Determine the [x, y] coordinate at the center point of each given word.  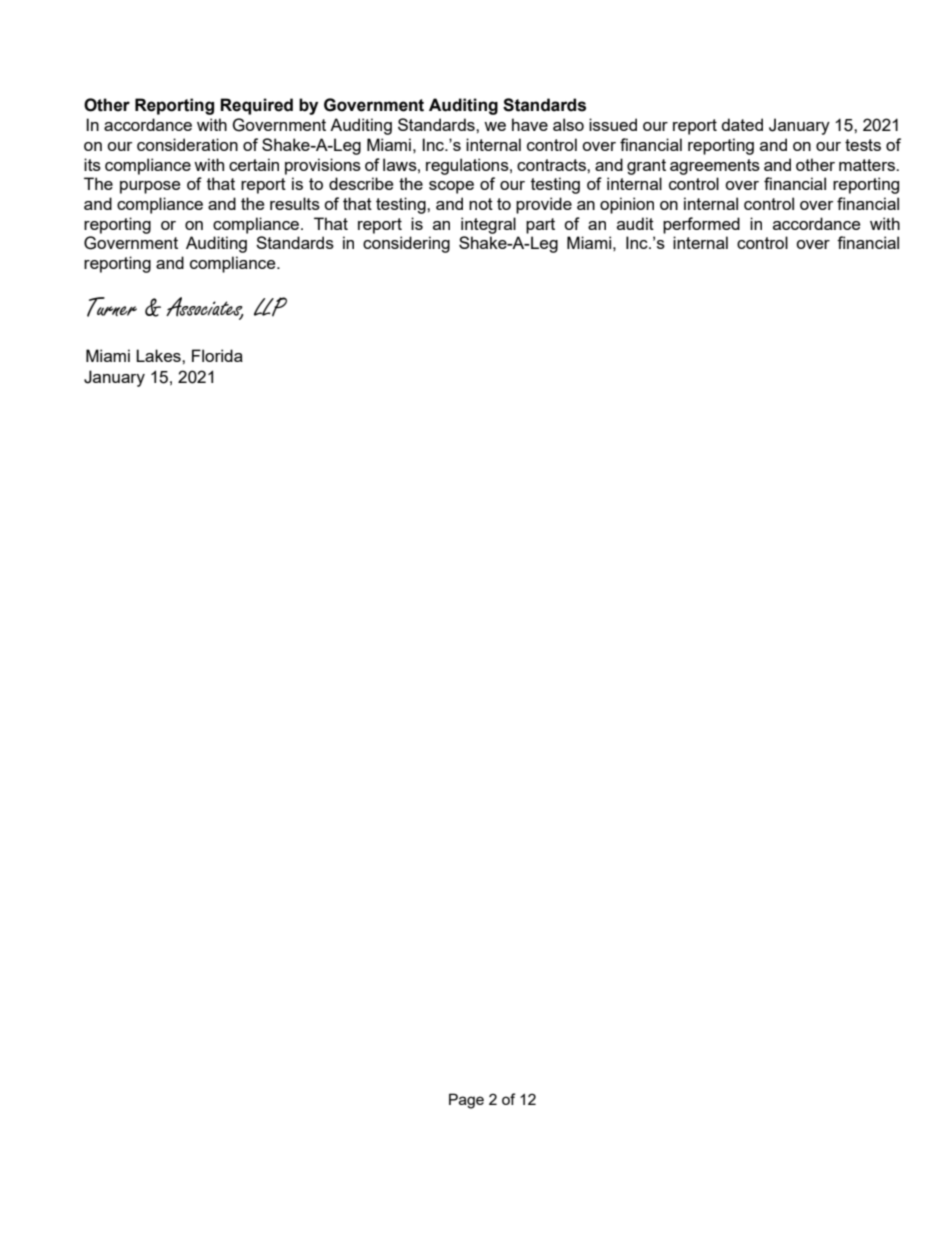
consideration [187, 144]
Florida [217, 355]
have [530, 124]
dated [742, 124]
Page [466, 1101]
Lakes [159, 355]
